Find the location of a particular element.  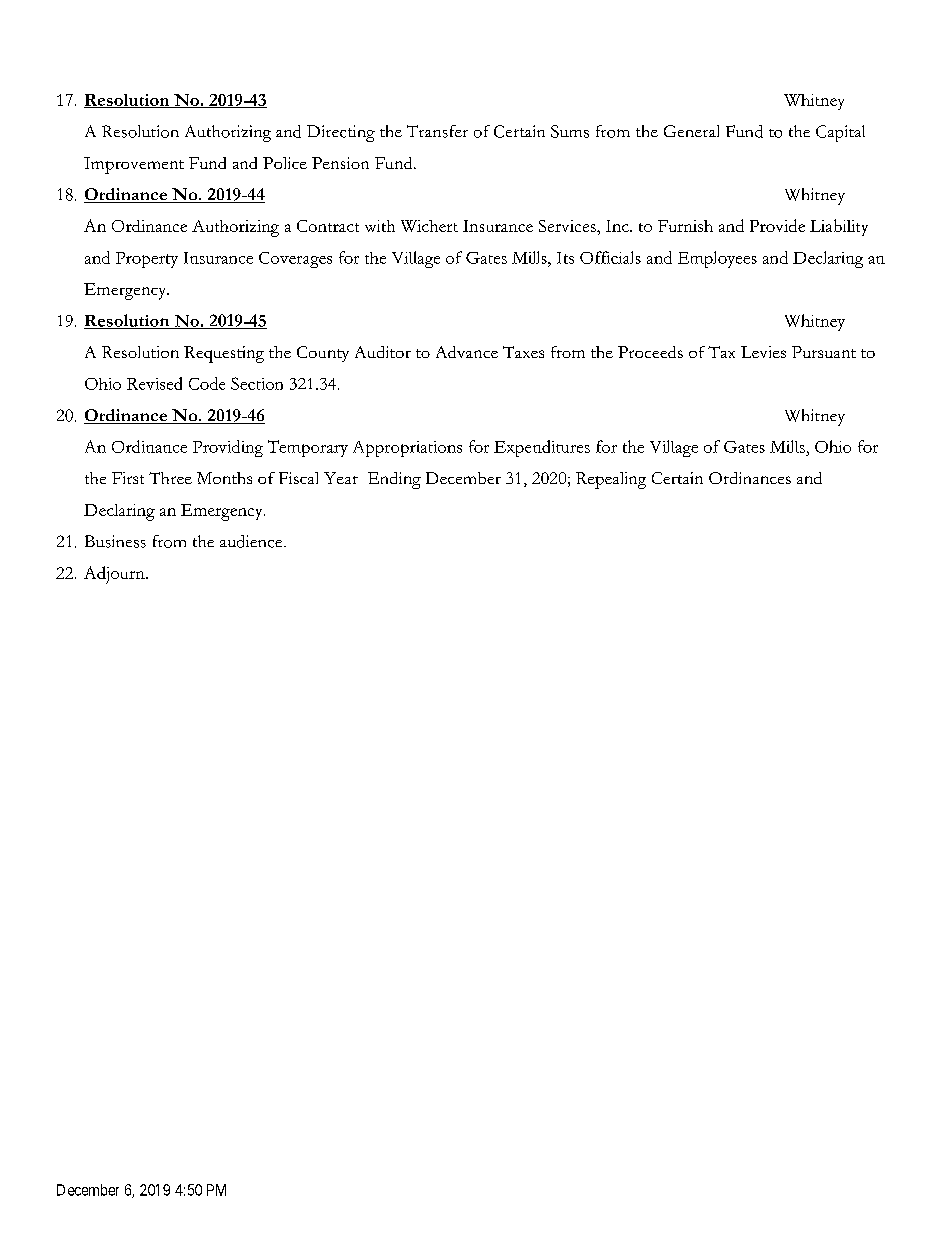

audience is located at coordinates (252, 541).
